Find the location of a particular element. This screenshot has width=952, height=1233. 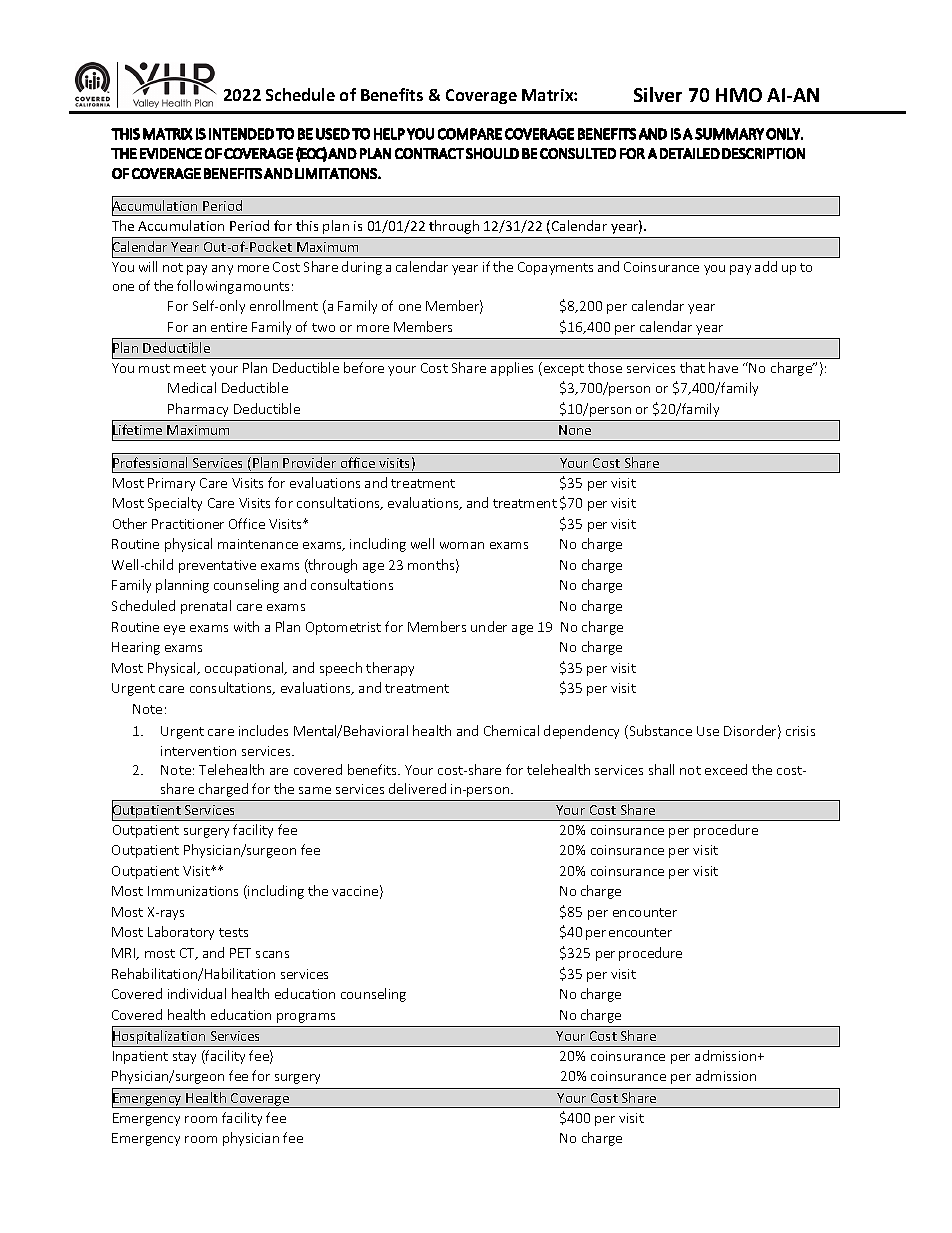

delivered is located at coordinates (417, 788).
